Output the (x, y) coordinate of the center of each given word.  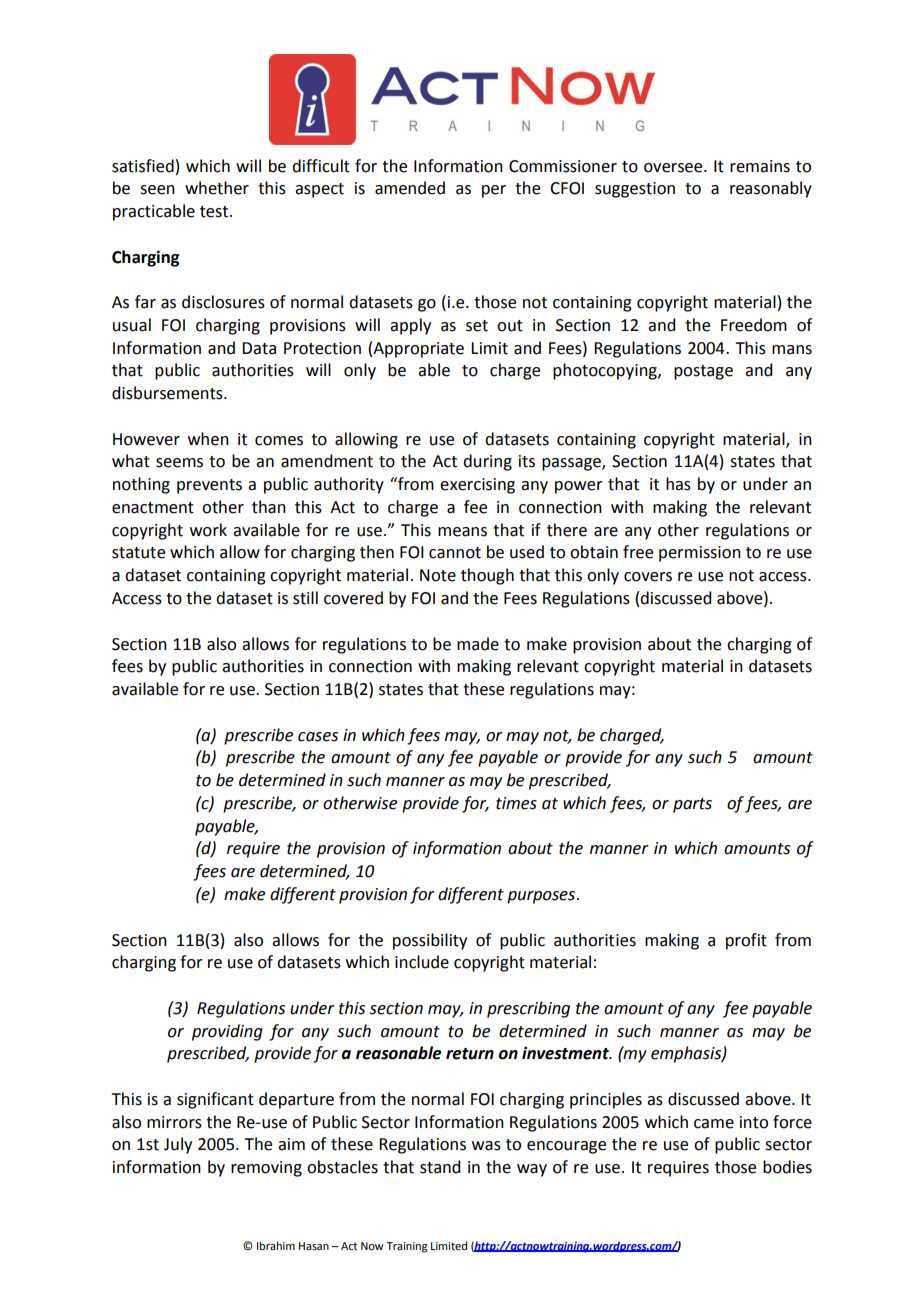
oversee (674, 168)
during (487, 462)
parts (692, 805)
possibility (430, 941)
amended (410, 188)
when (208, 439)
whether (217, 188)
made (478, 644)
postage (703, 372)
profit (746, 941)
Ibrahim (276, 1245)
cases (318, 737)
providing (227, 1032)
